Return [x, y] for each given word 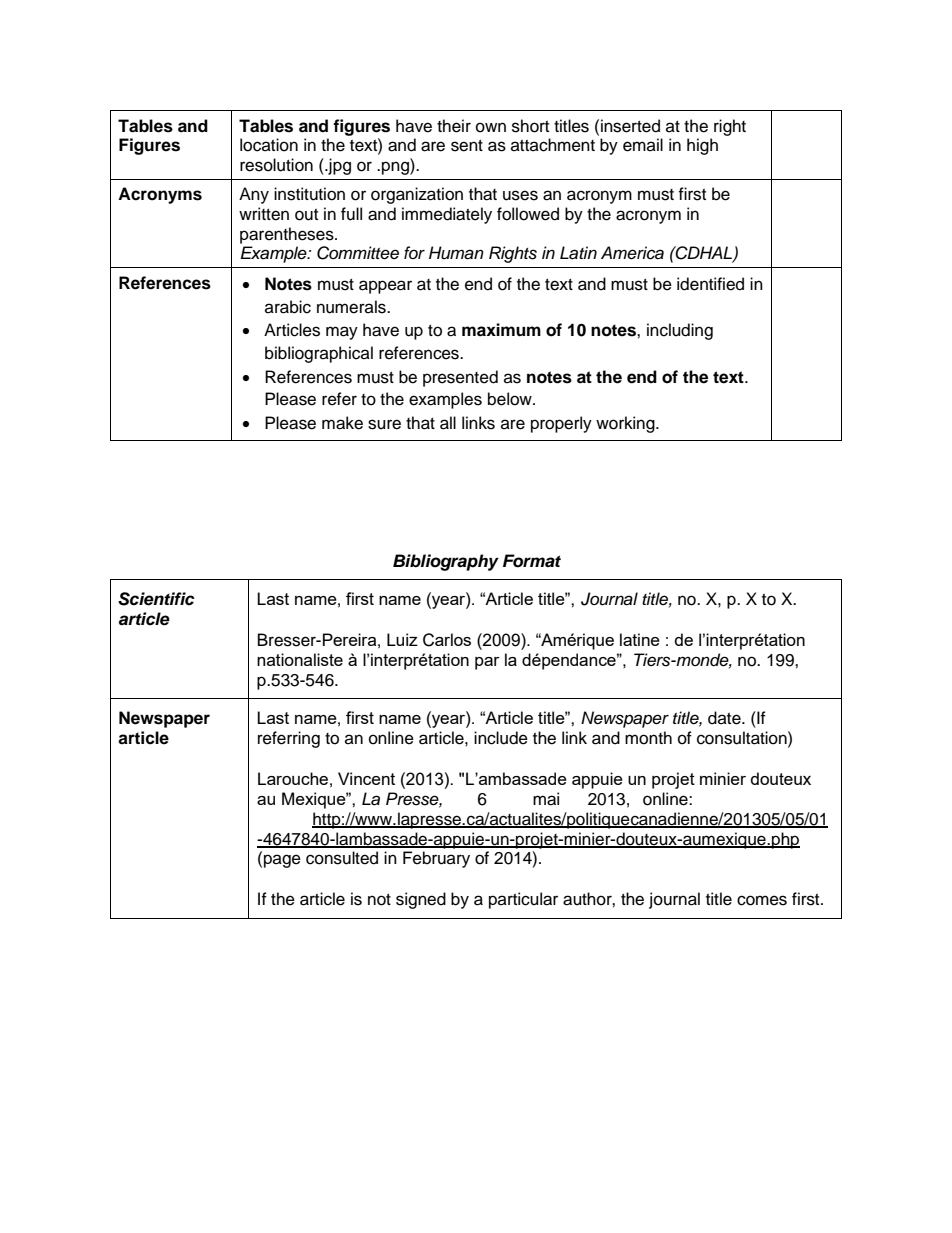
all [448, 423]
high [702, 146]
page [282, 861]
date [725, 718]
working [626, 424]
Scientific [156, 599]
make [342, 423]
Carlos [447, 640]
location [269, 145]
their [454, 126]
